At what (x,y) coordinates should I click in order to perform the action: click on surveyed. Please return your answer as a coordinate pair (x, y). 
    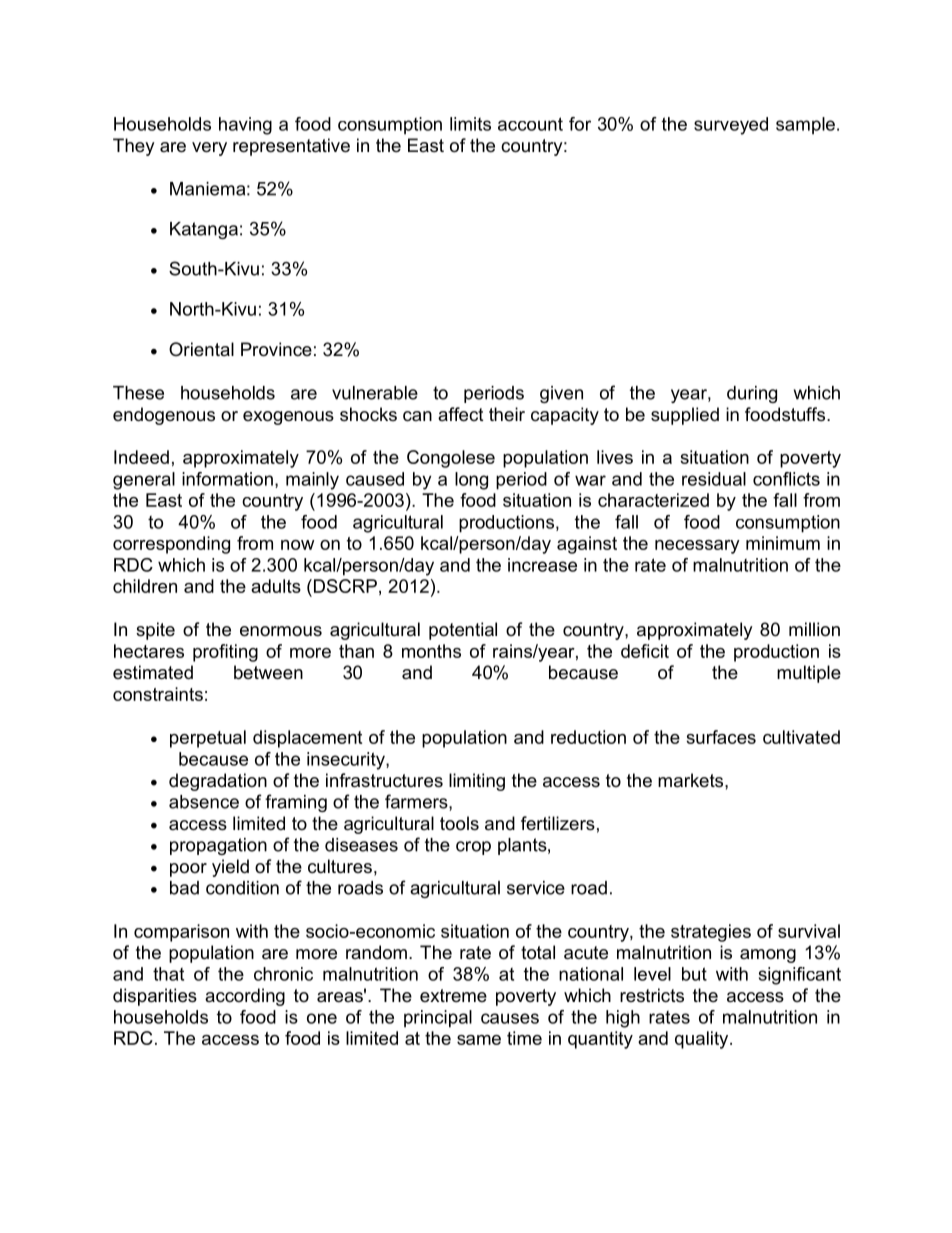
    Looking at the image, I should click on (731, 126).
